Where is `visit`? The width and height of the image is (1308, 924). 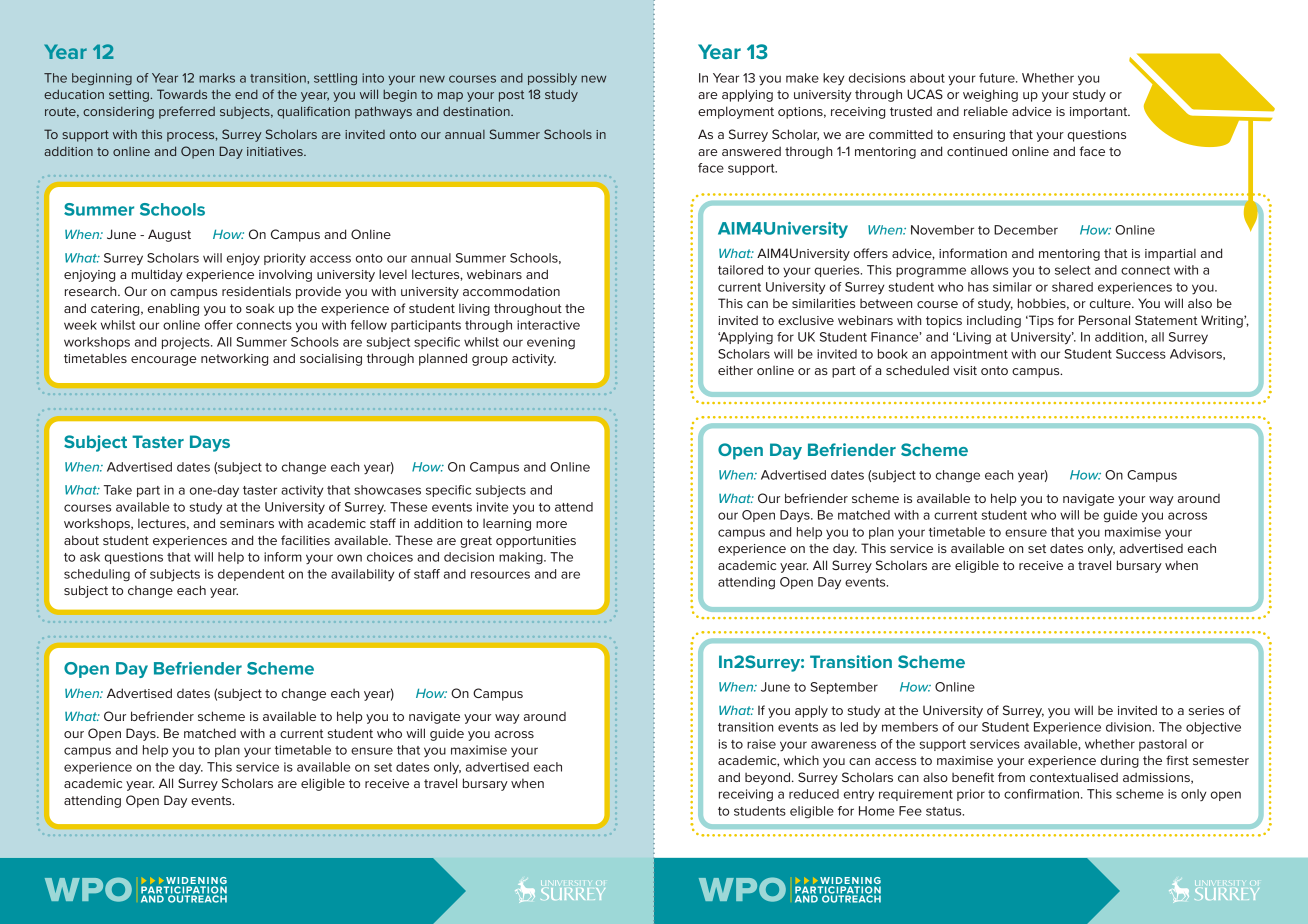
visit is located at coordinates (965, 370).
